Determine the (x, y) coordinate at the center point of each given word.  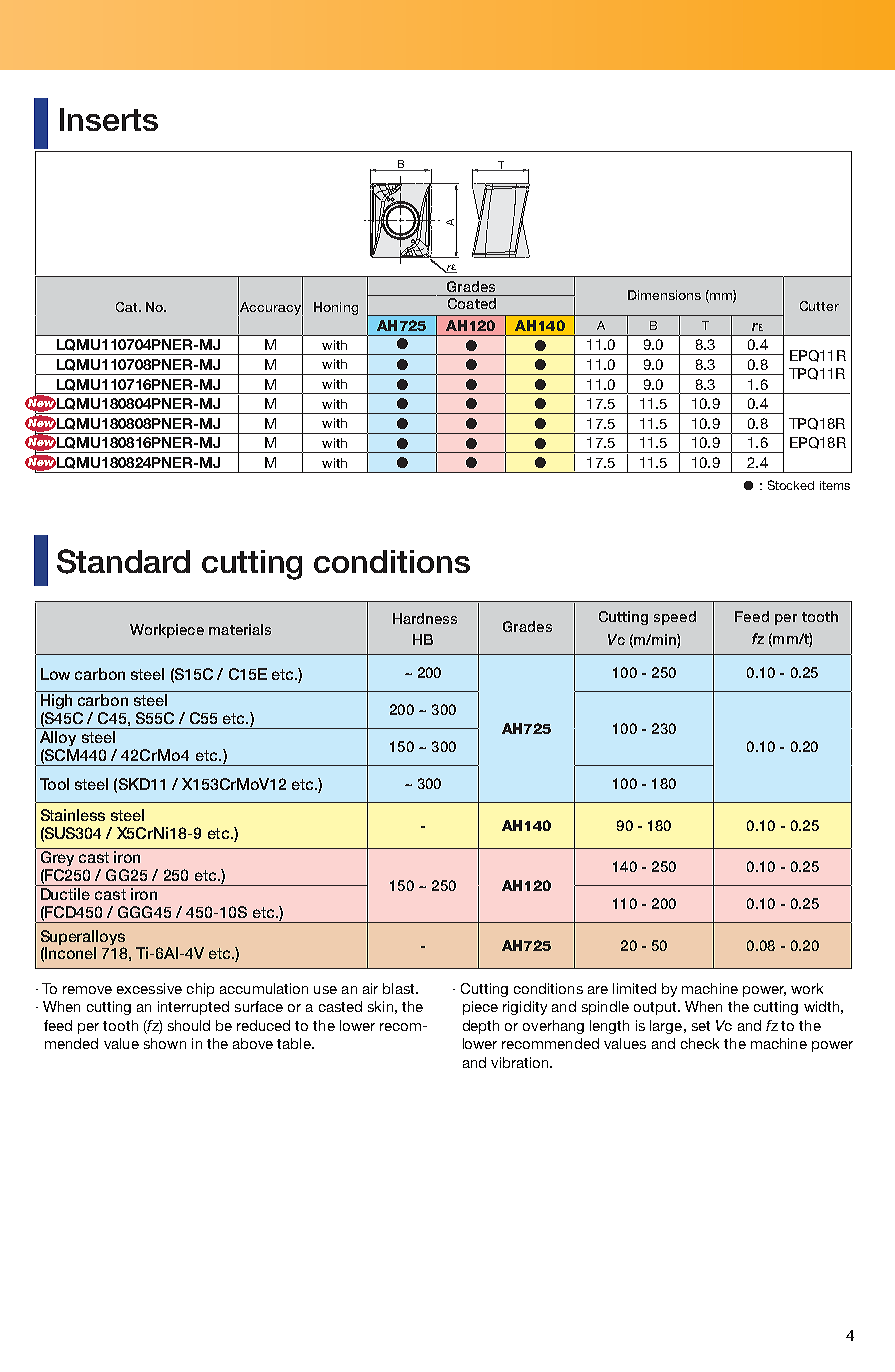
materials (240, 629)
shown (165, 1043)
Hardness (425, 618)
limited (634, 988)
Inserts (109, 119)
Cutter (819, 306)
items (835, 485)
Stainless (73, 815)
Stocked (791, 485)
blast (400, 988)
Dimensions (664, 295)
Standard (123, 561)
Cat (128, 307)
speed (675, 618)
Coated (472, 302)
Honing (336, 308)
